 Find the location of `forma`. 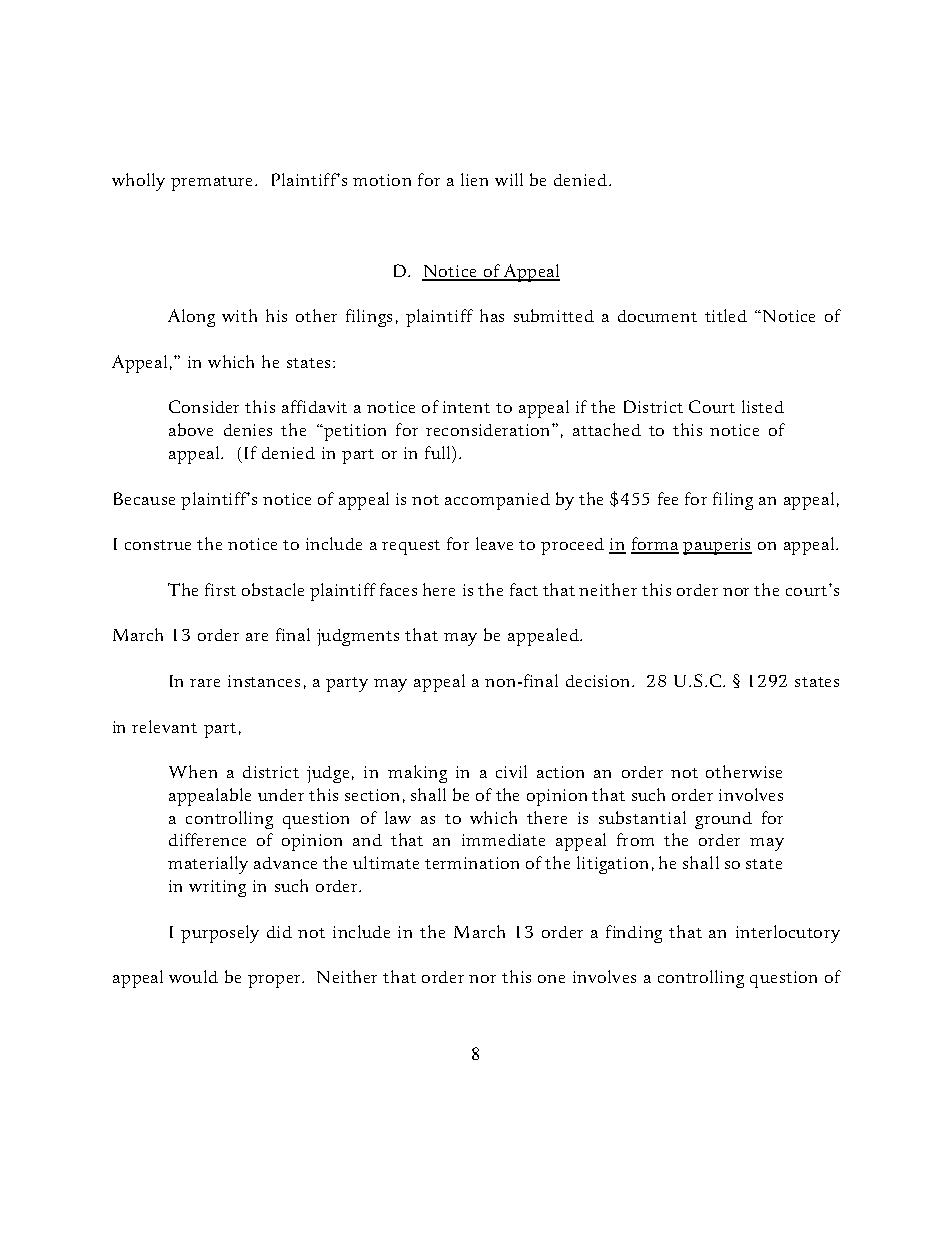

forma is located at coordinates (655, 545).
